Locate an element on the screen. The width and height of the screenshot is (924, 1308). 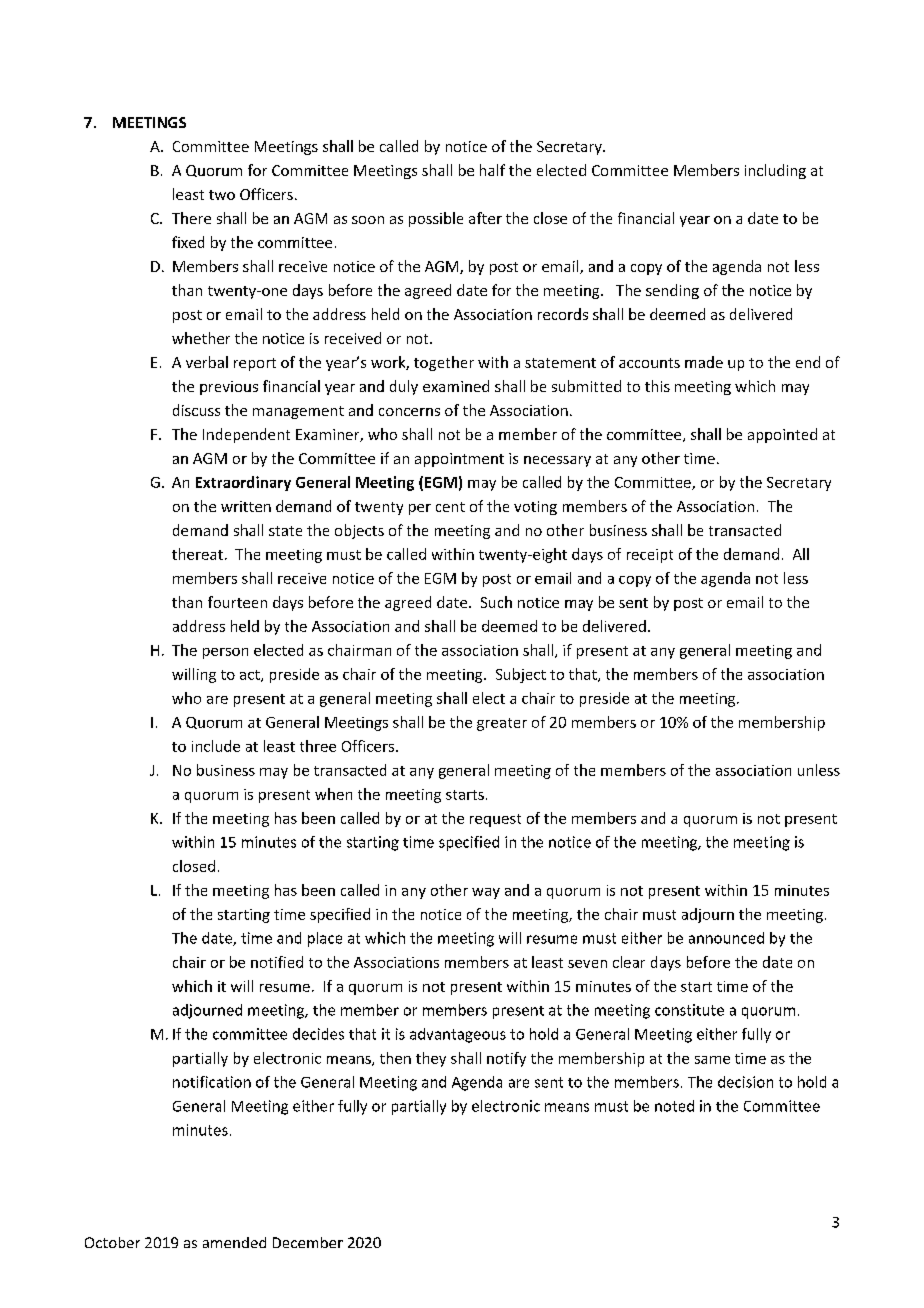
amended is located at coordinates (234, 1242).
